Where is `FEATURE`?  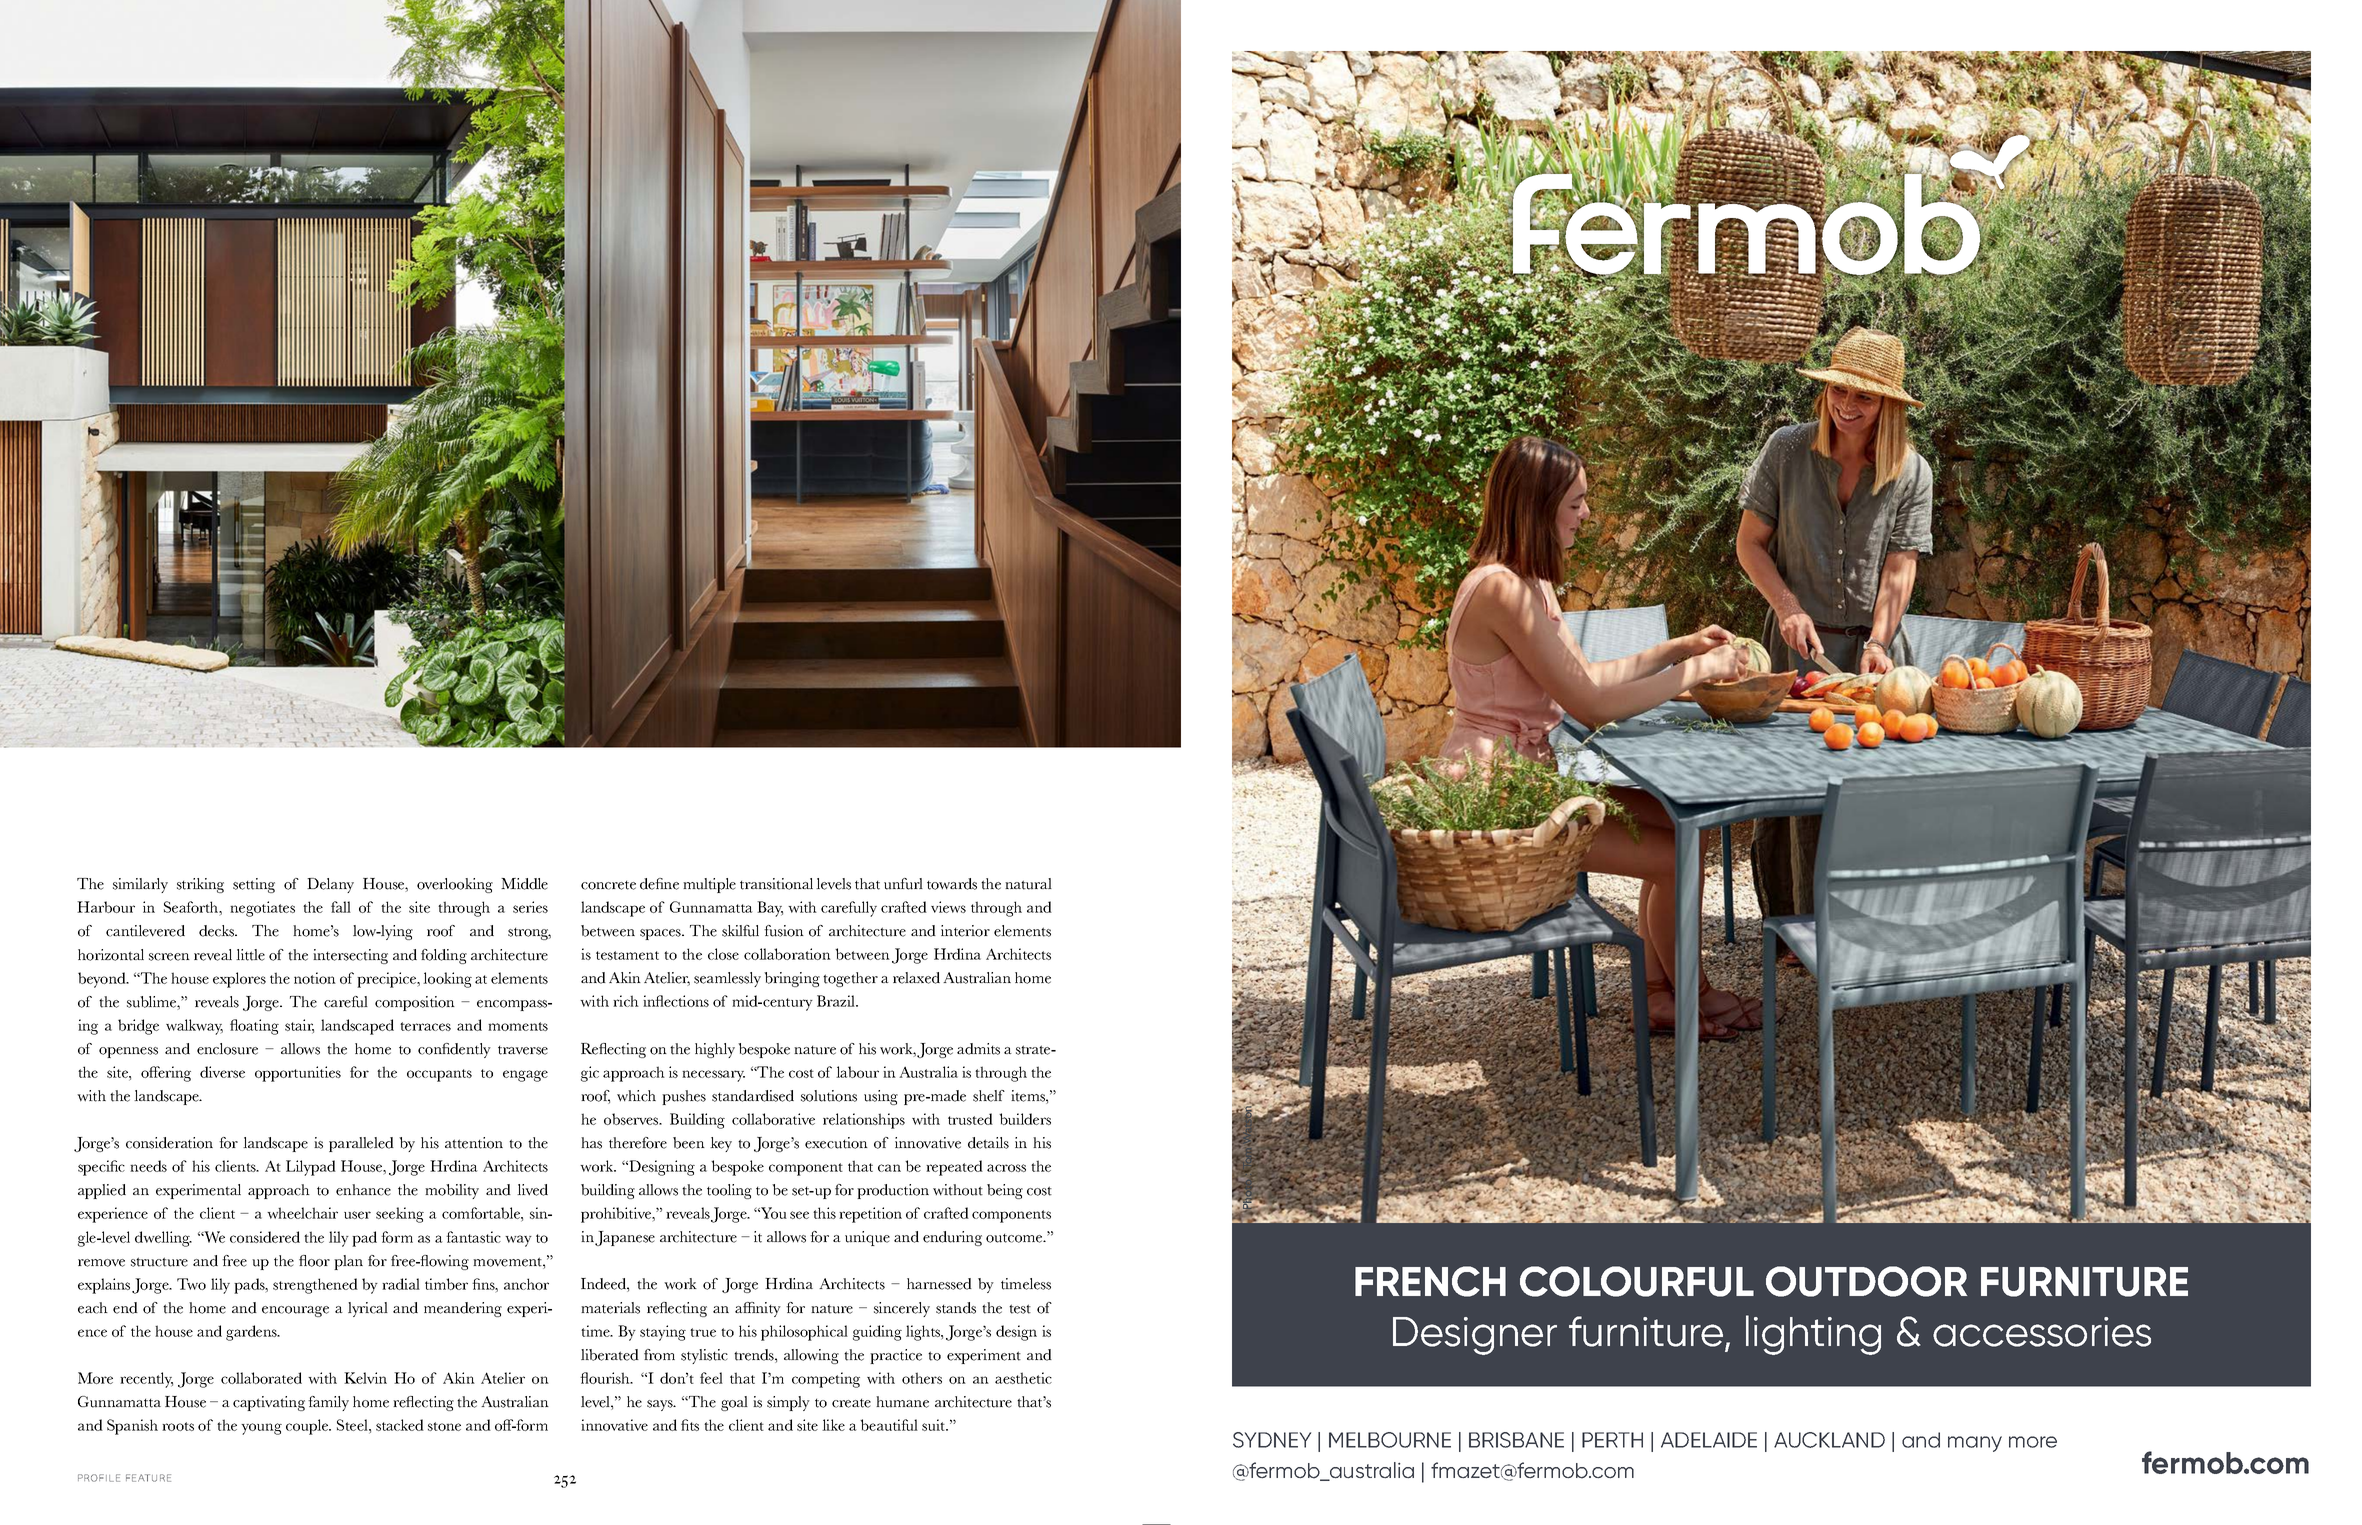 FEATURE is located at coordinates (148, 1478).
